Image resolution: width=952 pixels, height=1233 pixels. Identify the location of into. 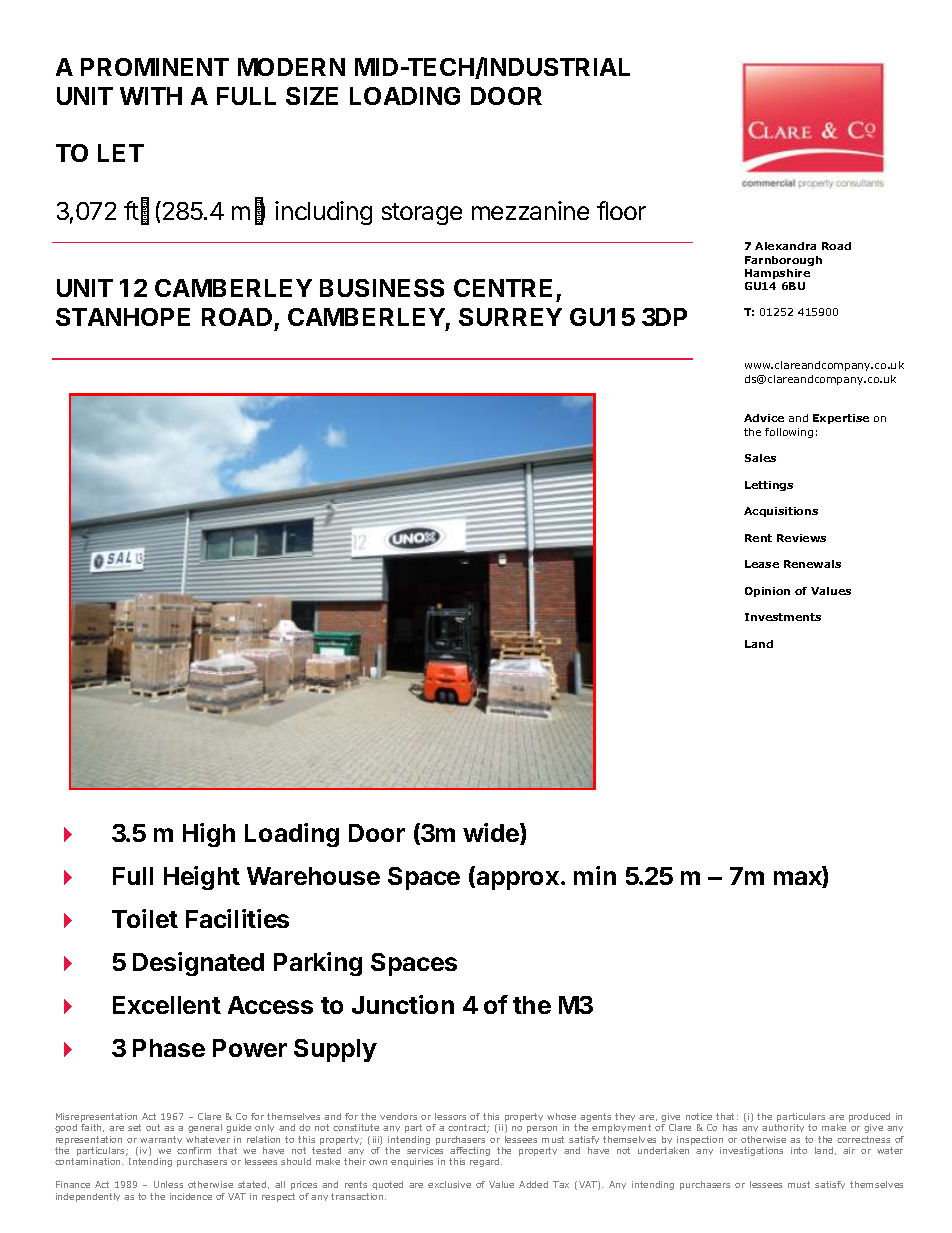
(799, 1150).
